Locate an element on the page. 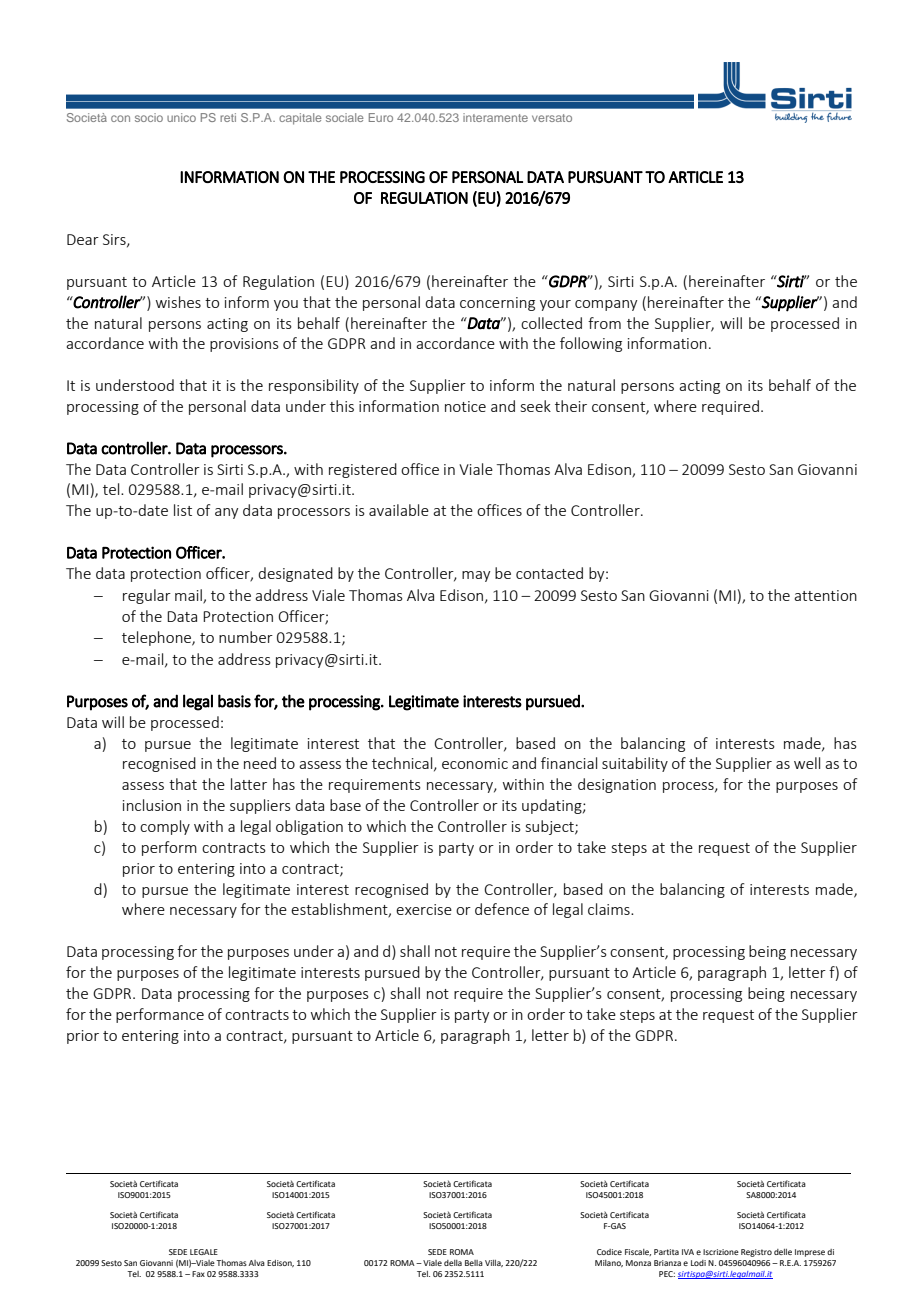  basis is located at coordinates (234, 701).
